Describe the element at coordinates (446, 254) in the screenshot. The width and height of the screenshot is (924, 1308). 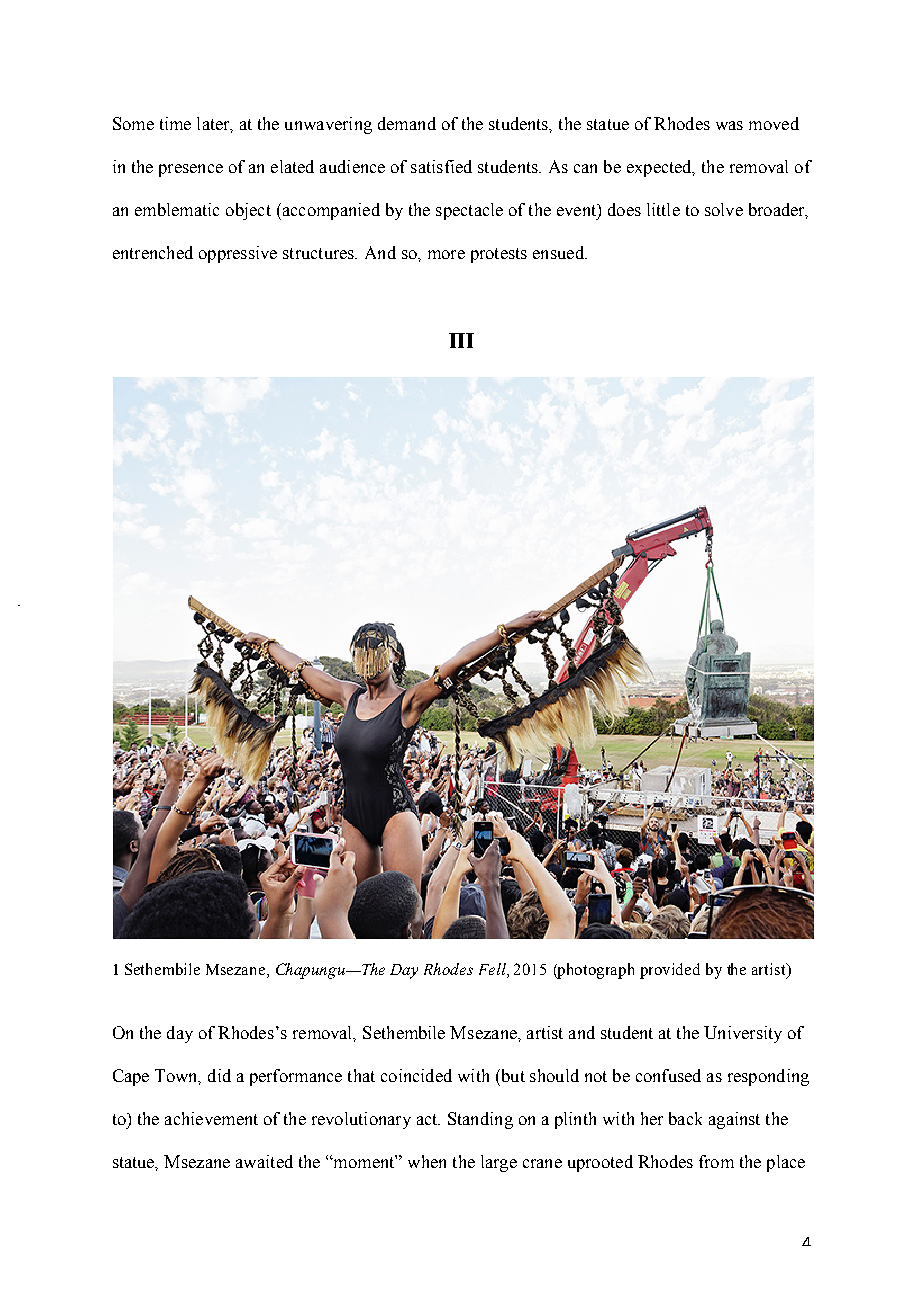
I see `more` at that location.
